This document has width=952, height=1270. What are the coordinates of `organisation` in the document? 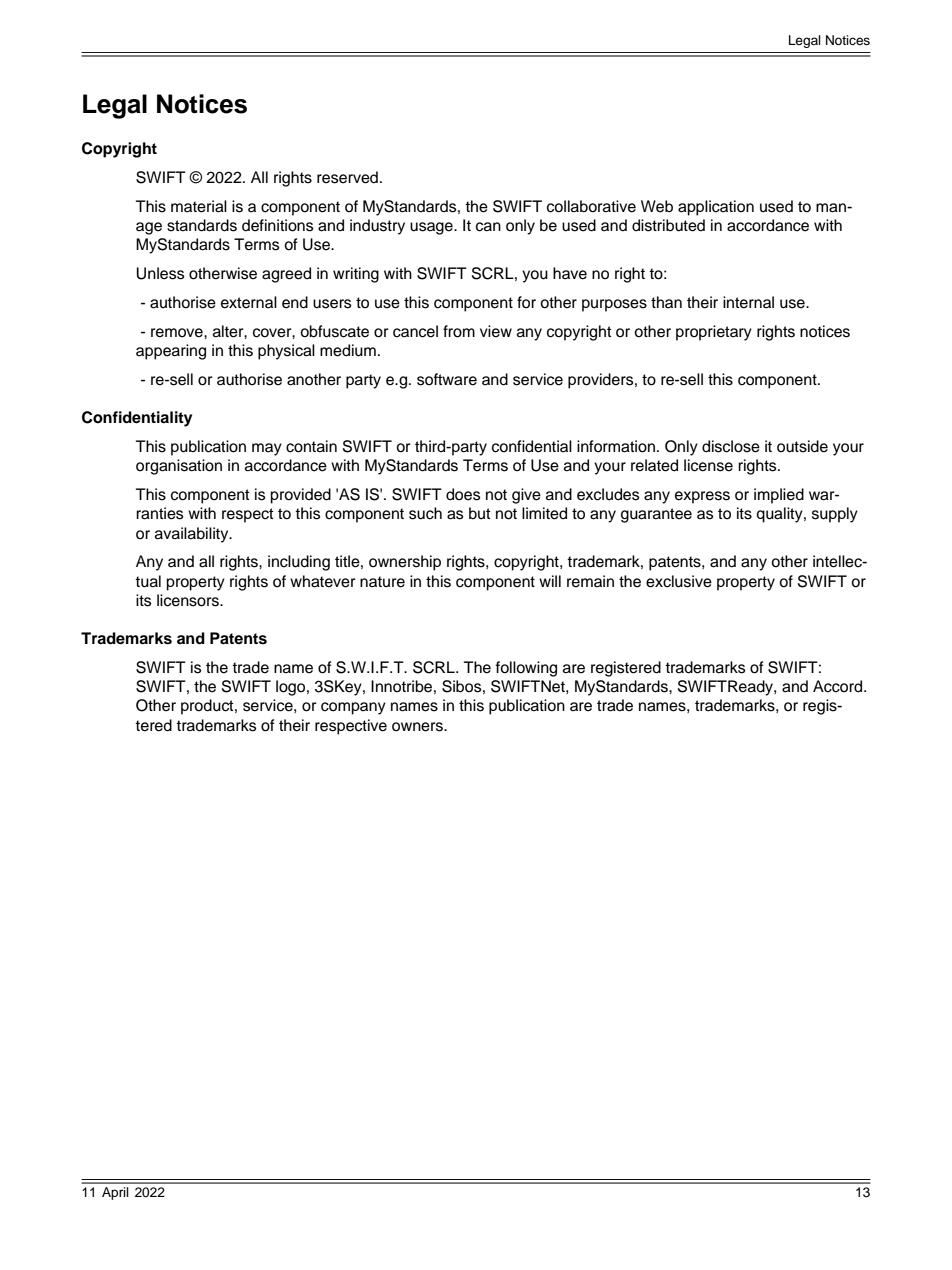 It's located at (179, 467).
